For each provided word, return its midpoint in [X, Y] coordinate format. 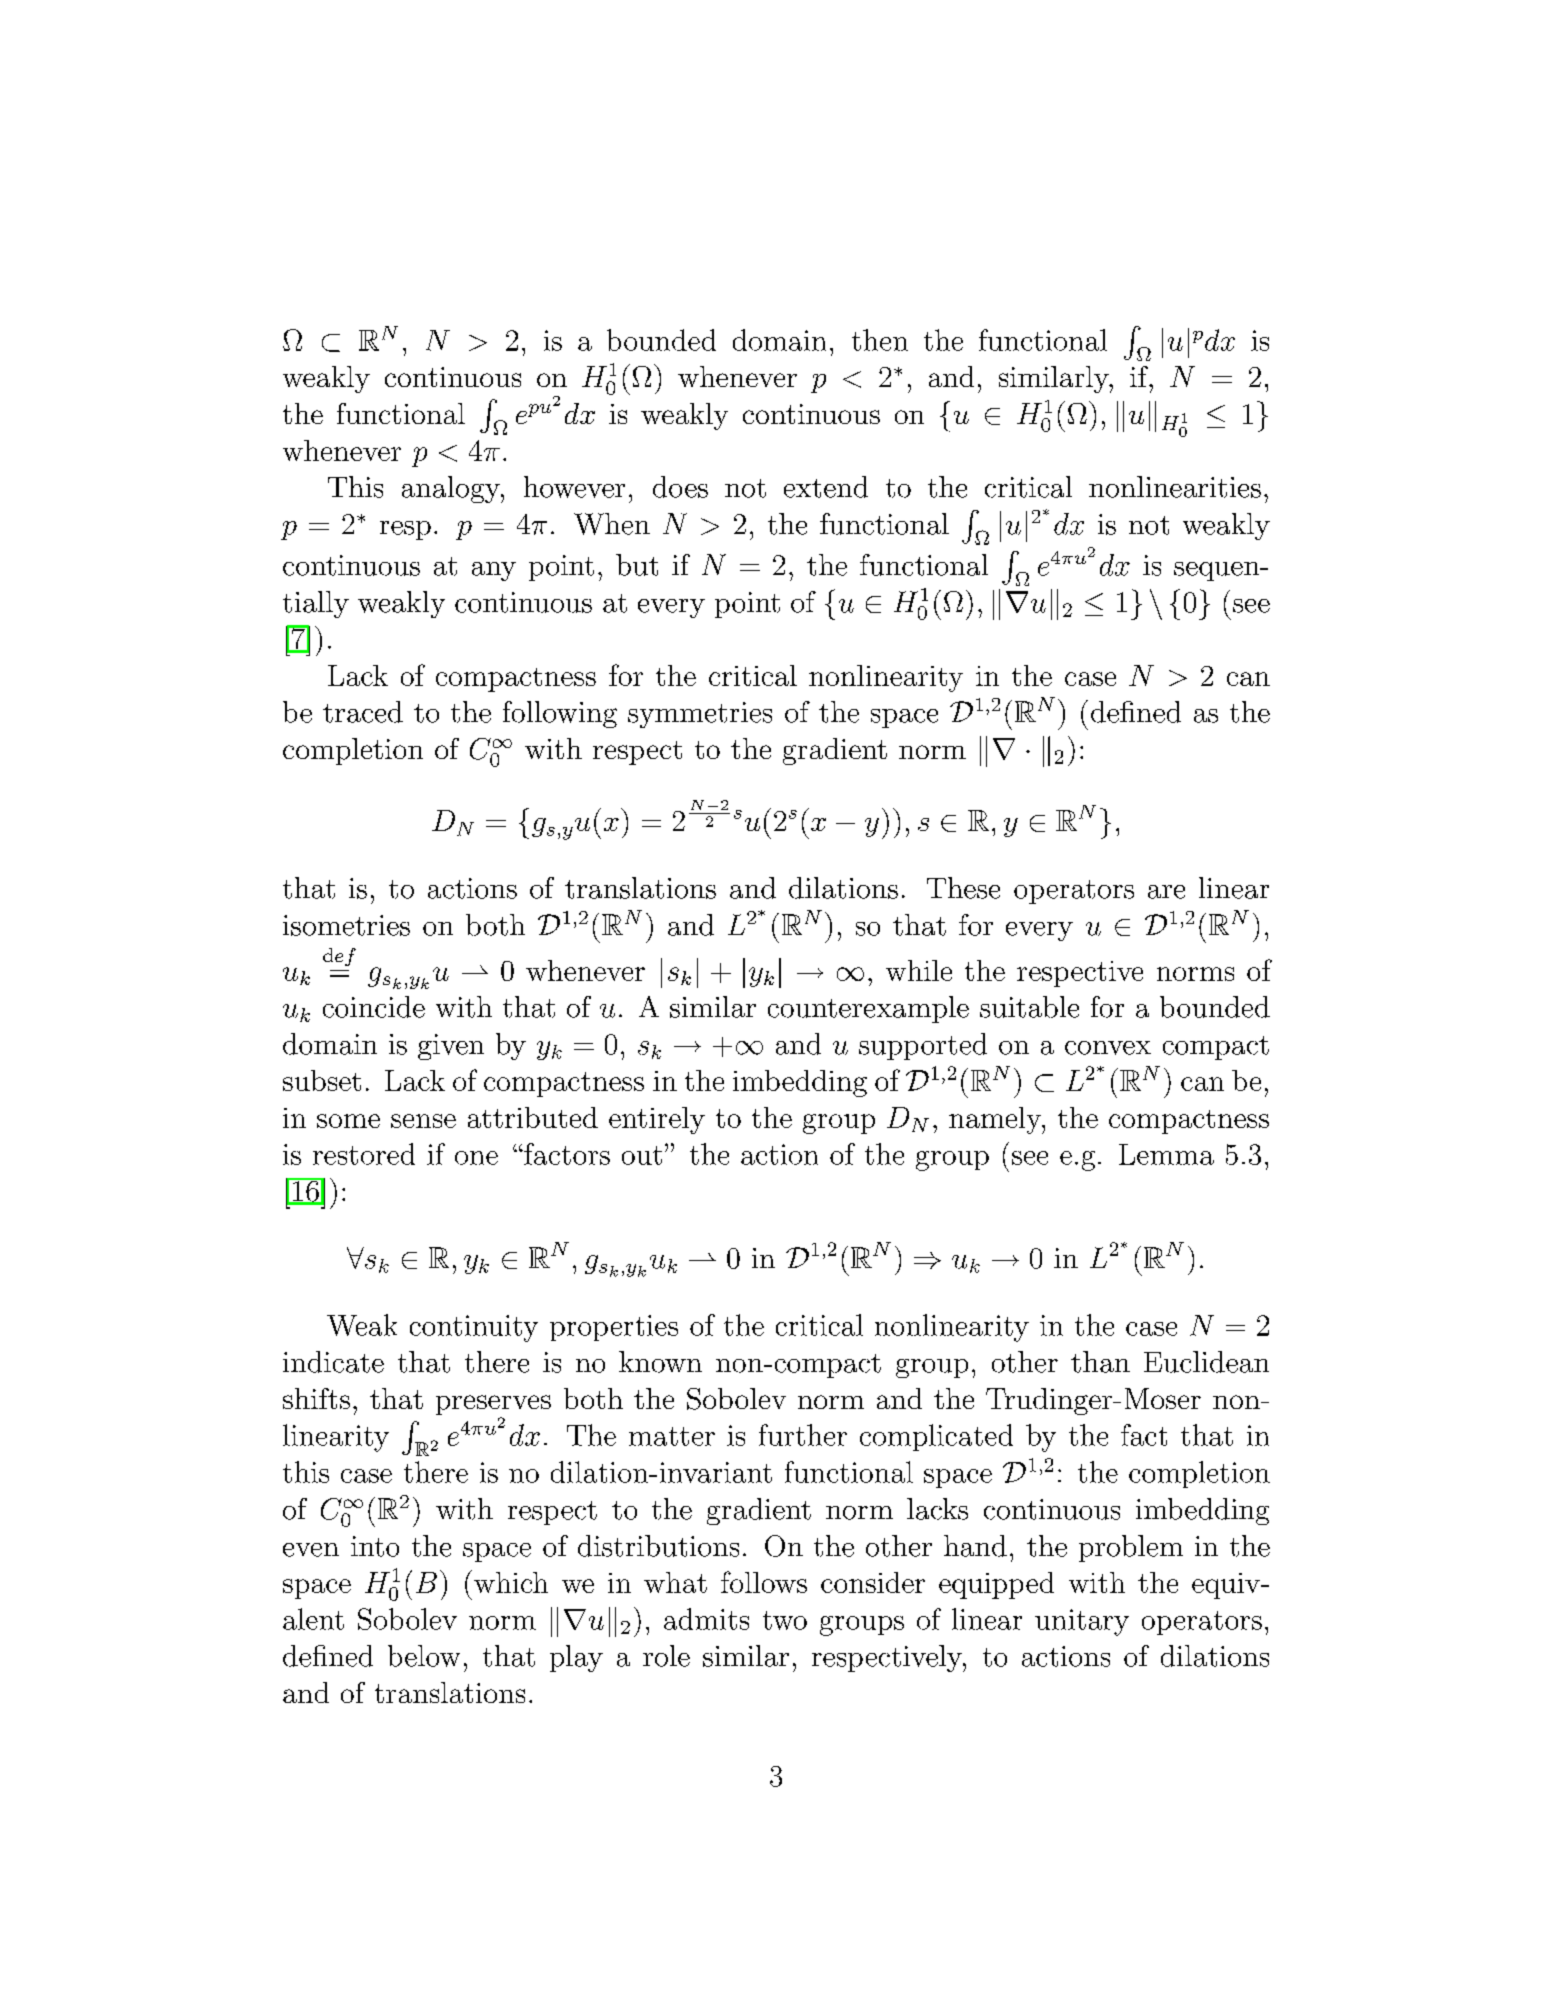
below [424, 1656]
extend [826, 487]
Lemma [1166, 1154]
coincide [374, 1007]
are [1166, 892]
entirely [657, 1120]
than [1100, 1362]
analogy [452, 489]
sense [423, 1121]
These [963, 888]
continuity [474, 1328]
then [880, 340]
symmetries [700, 715]
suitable [1029, 1007]
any [494, 571]
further [803, 1435]
